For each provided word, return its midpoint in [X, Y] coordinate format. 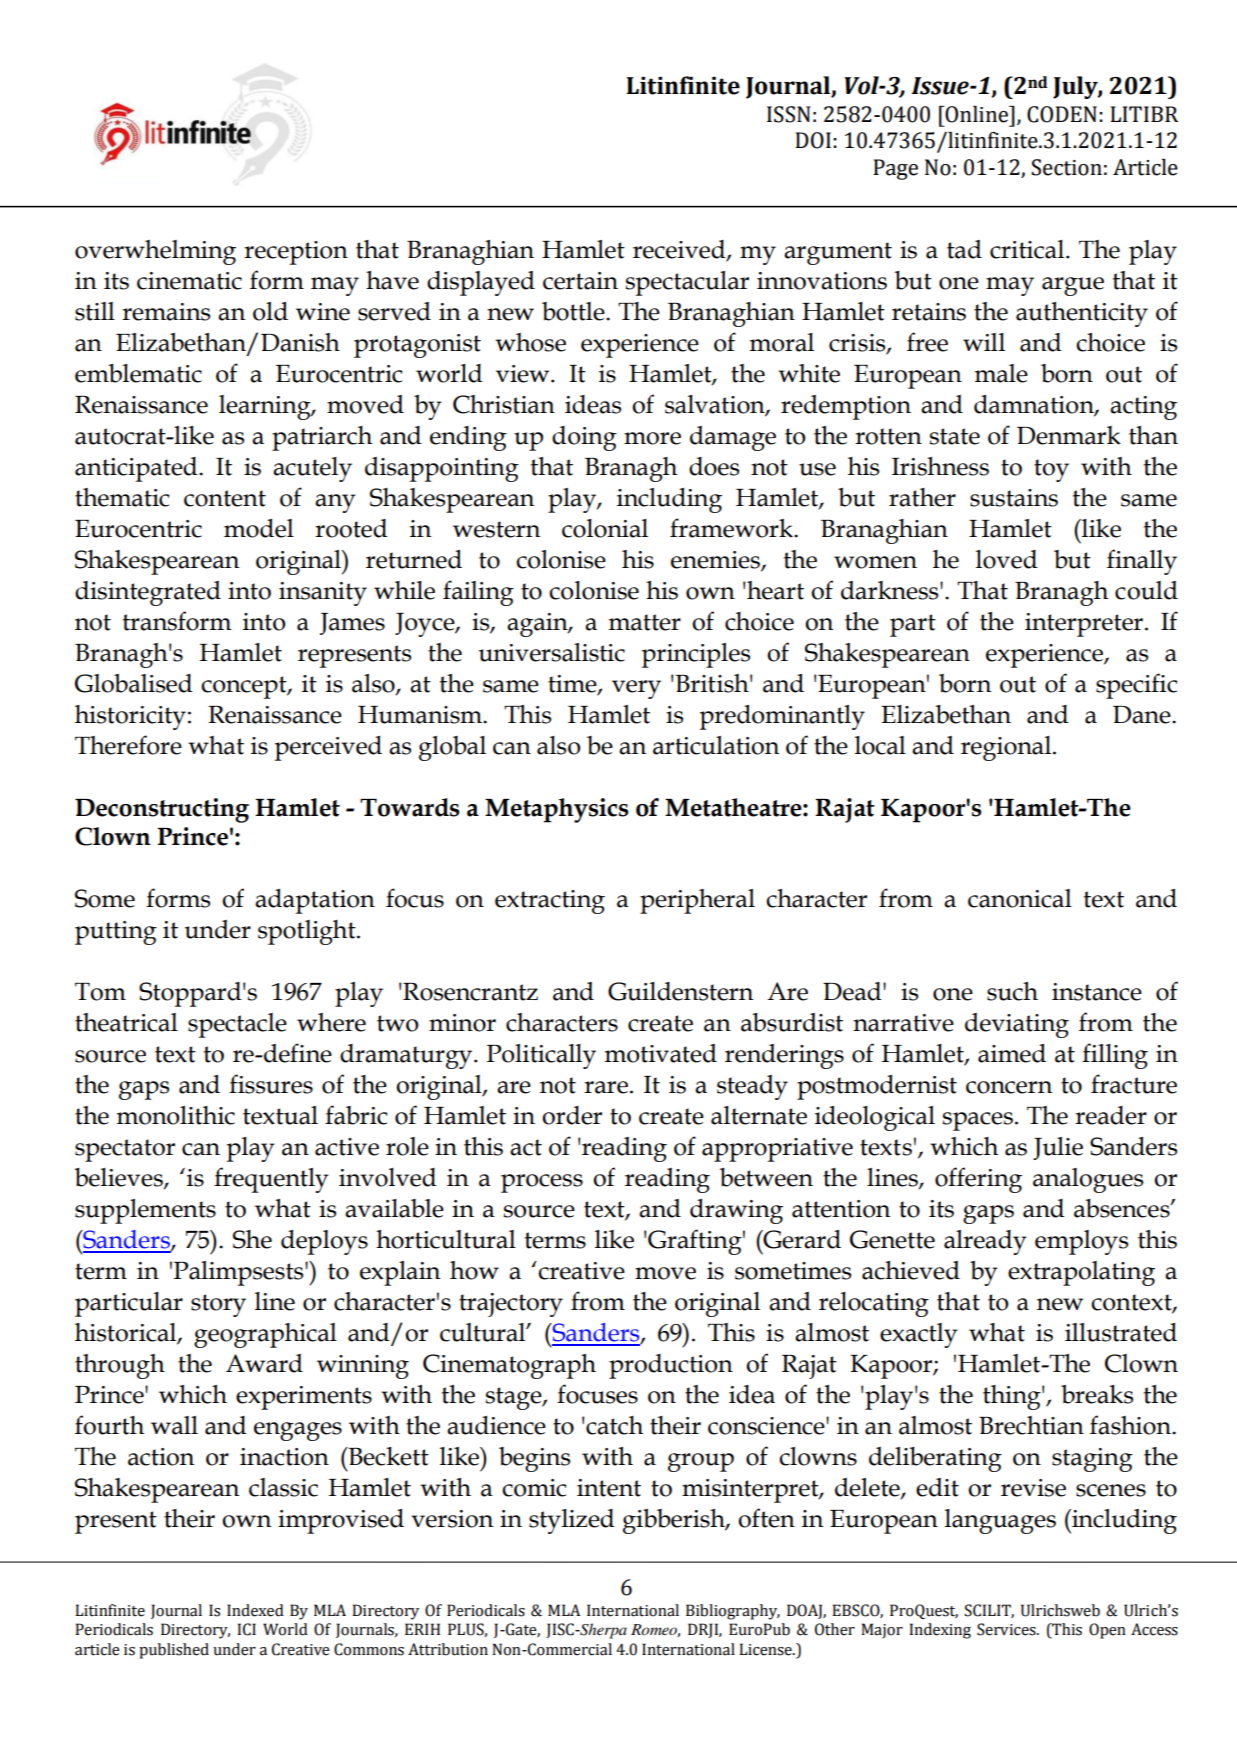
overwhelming [155, 252]
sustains [1014, 498]
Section [1066, 167]
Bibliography [733, 1612]
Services [1007, 1629]
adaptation [315, 901]
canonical [1020, 898]
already [985, 1242]
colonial [605, 528]
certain [580, 281]
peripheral [697, 901]
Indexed [255, 1610]
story [218, 1305]
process [542, 1183]
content [225, 498]
